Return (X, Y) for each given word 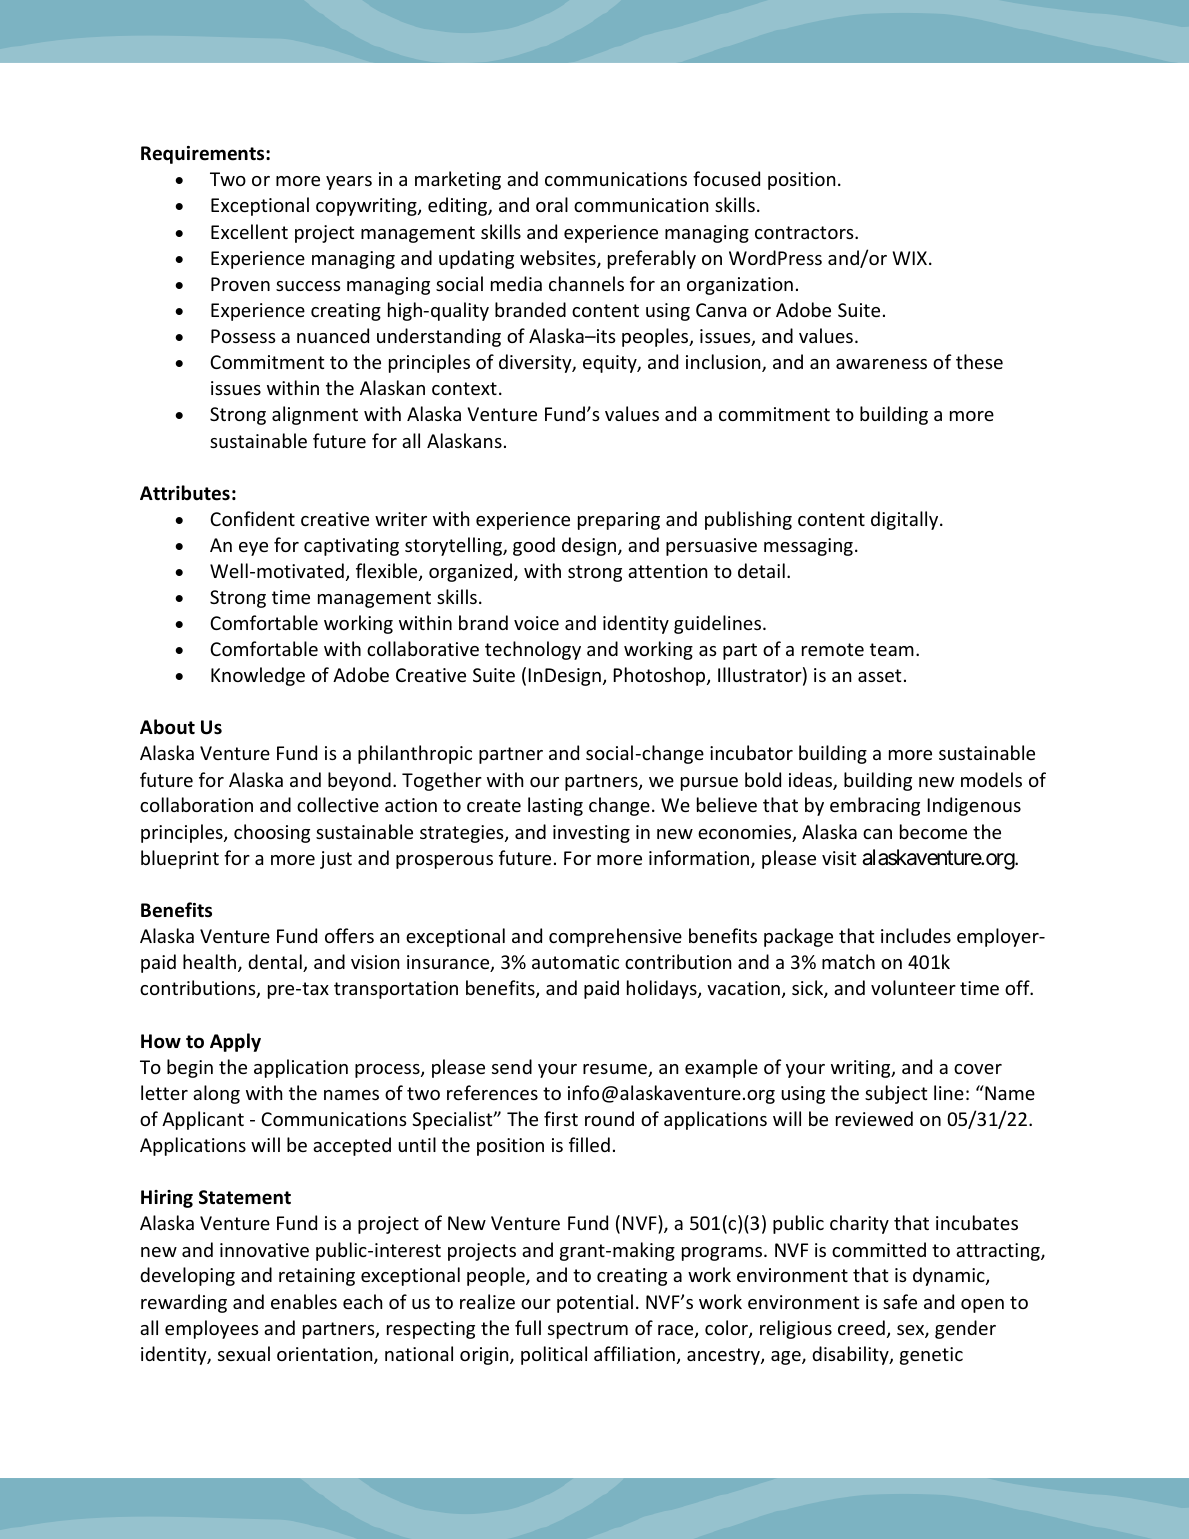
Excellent (249, 231)
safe (900, 1301)
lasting (555, 806)
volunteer (913, 987)
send (512, 1066)
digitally (906, 520)
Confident (252, 518)
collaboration (196, 804)
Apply (235, 1042)
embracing (875, 806)
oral (552, 204)
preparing (619, 521)
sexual (244, 1353)
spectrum (588, 1330)
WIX (911, 258)
